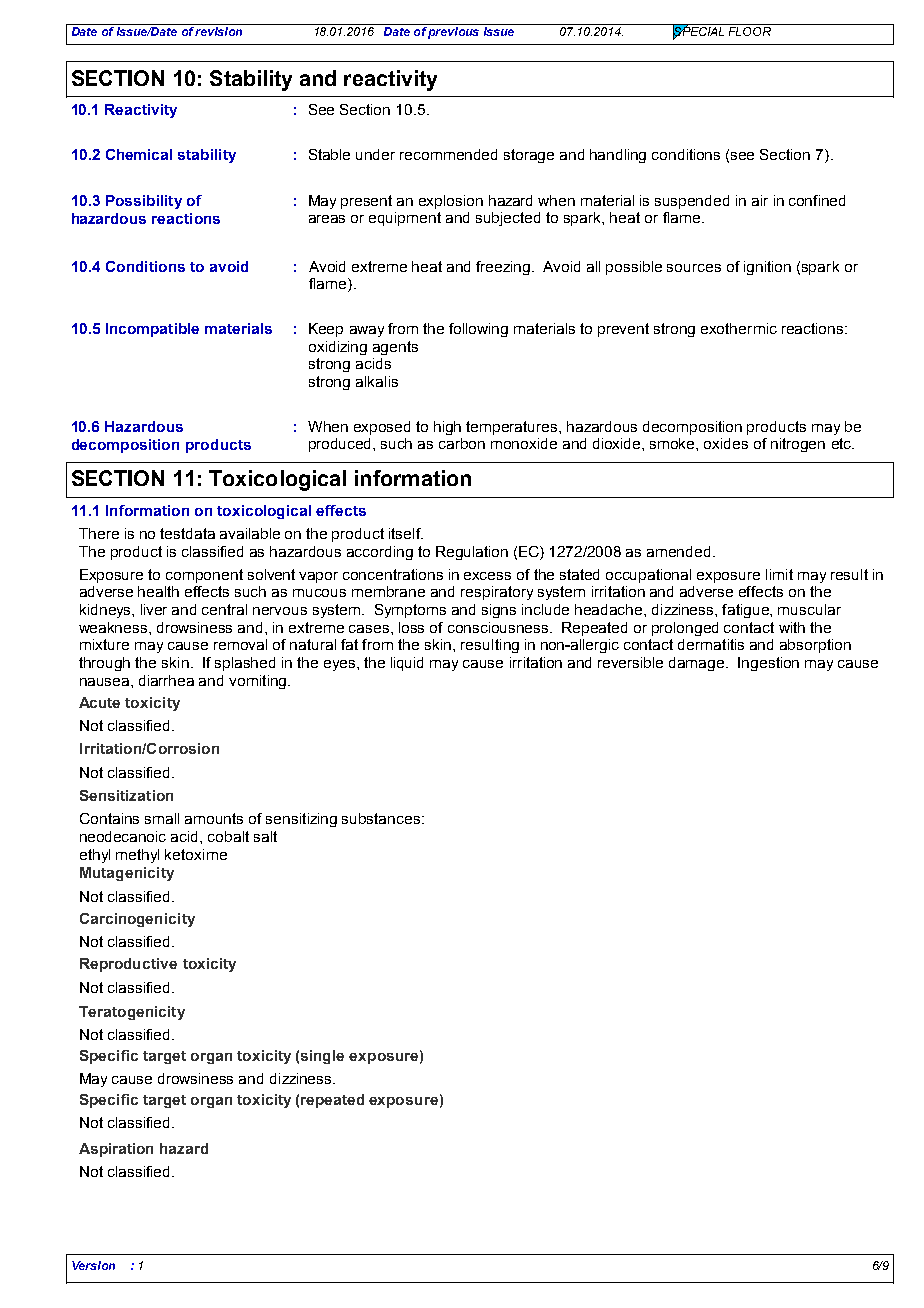  What do you see at coordinates (220, 30) in the document?
I see `revision` at bounding box center [220, 30].
